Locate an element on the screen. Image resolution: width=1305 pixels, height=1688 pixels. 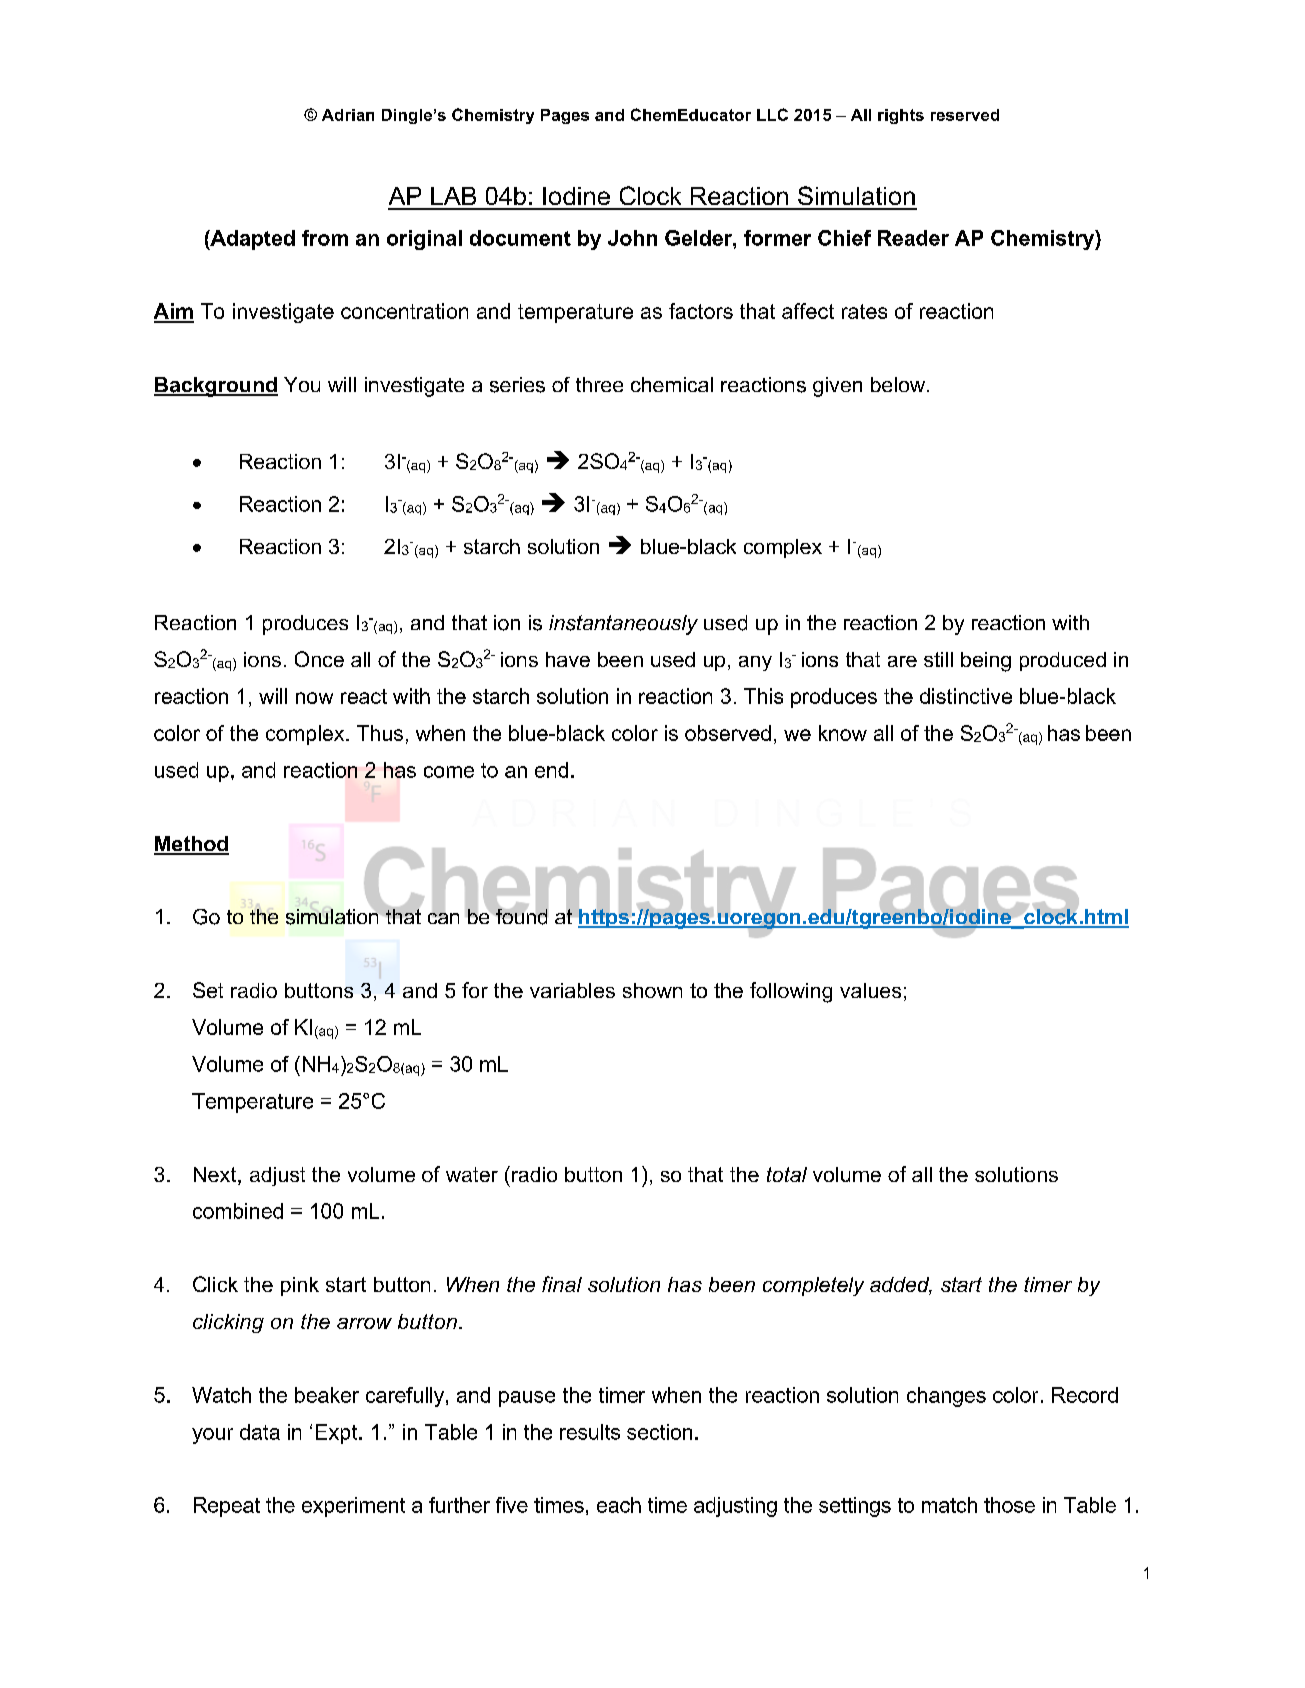
Adrian is located at coordinates (348, 115).
